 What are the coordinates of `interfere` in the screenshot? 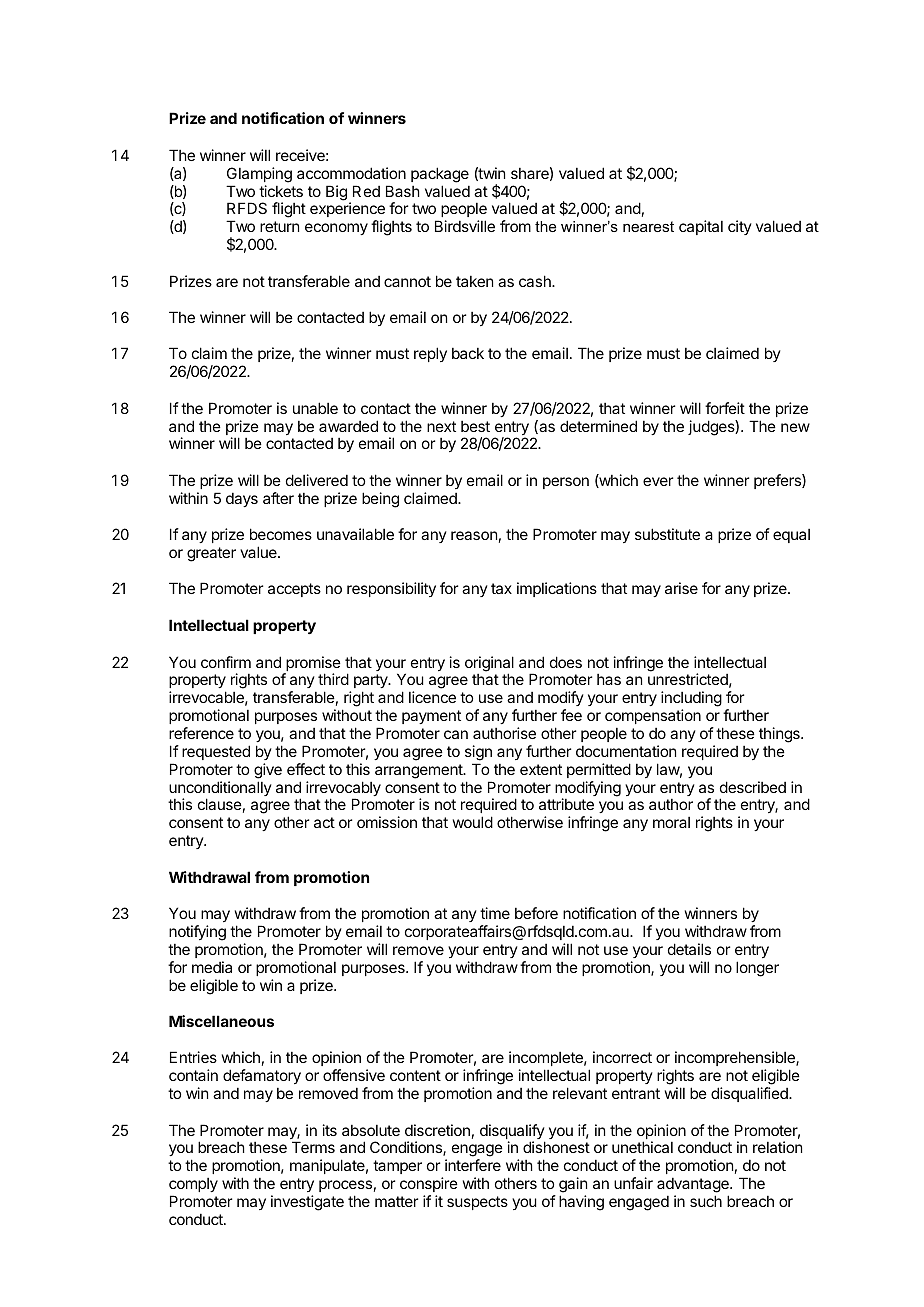 It's located at (473, 1165).
